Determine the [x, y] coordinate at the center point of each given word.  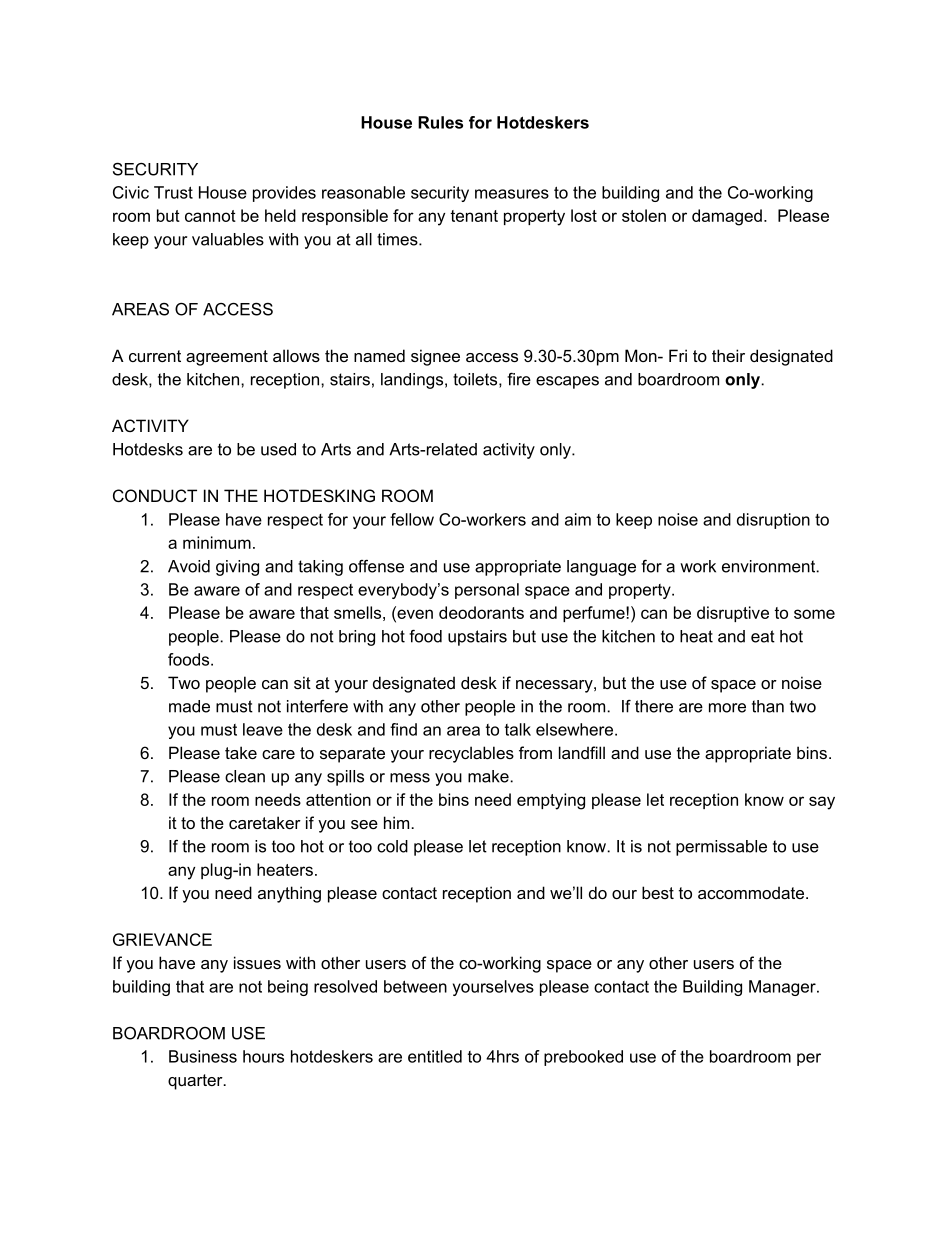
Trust [173, 192]
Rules [440, 122]
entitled [435, 1056]
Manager [783, 988]
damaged [727, 217]
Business [203, 1056]
